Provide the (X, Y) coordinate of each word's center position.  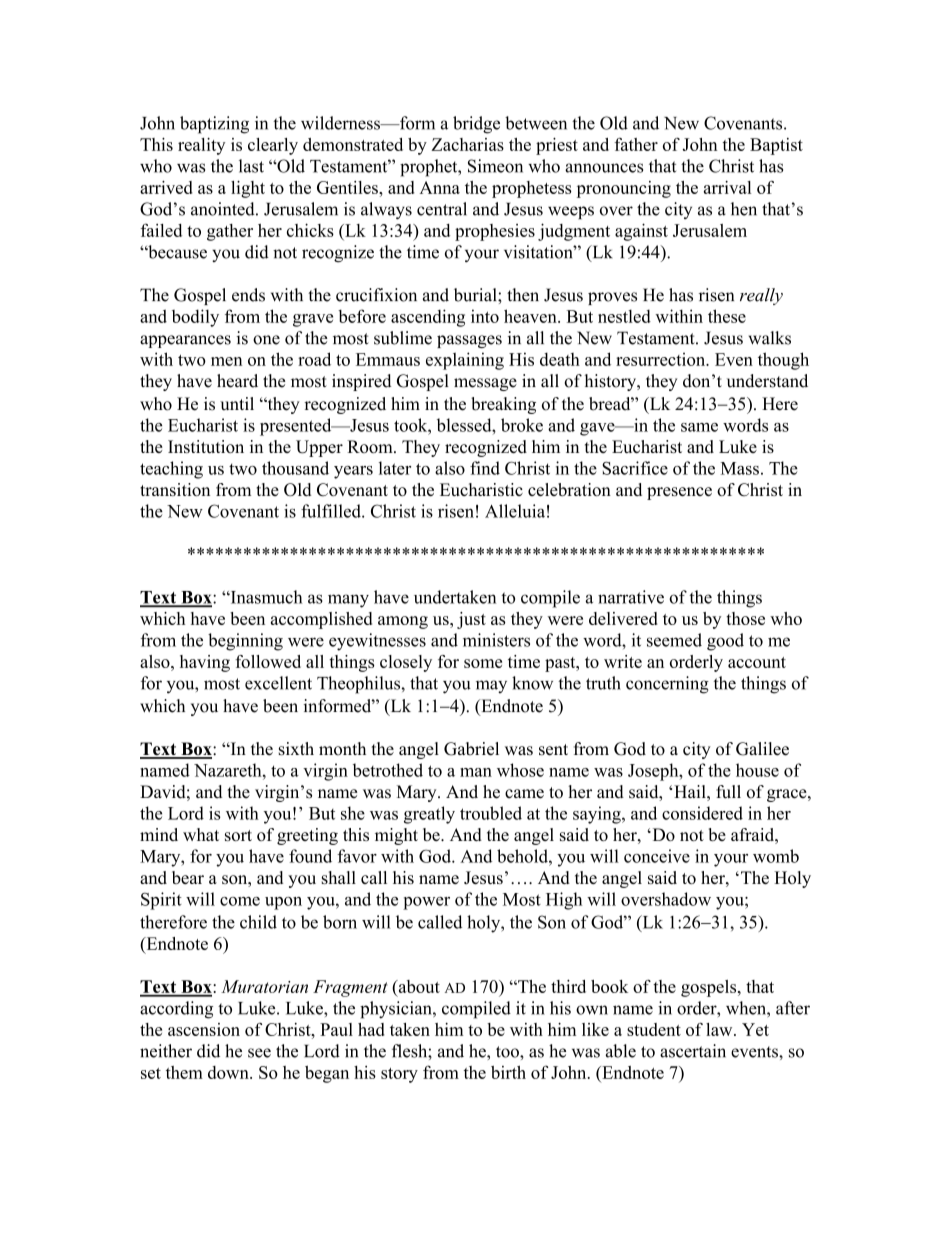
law (720, 1029)
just (471, 620)
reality (201, 146)
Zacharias (467, 144)
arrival (727, 187)
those (745, 618)
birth (508, 1072)
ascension (204, 1029)
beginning (245, 642)
